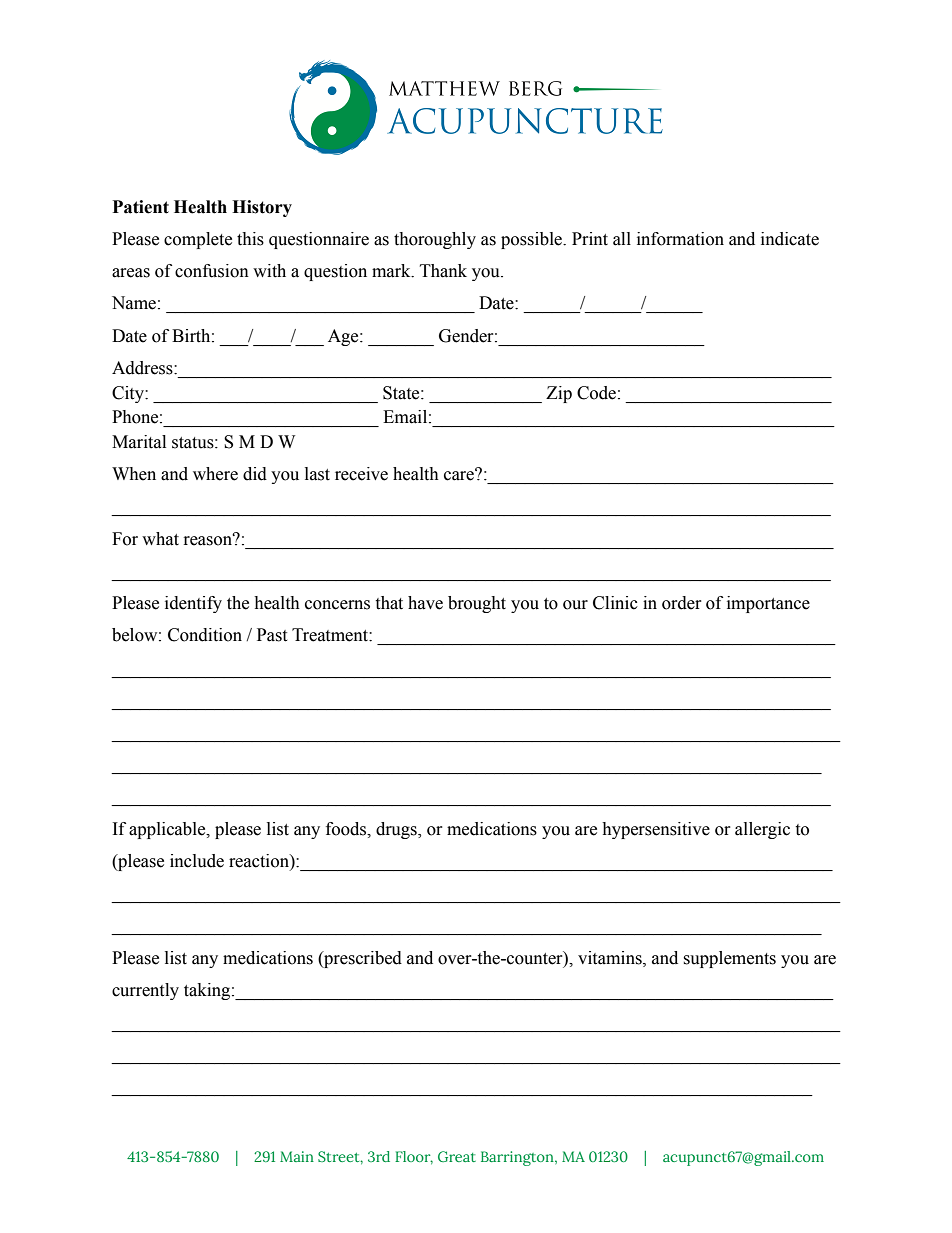 Image resolution: width=952 pixels, height=1233 pixels. Describe the element at coordinates (682, 603) in the screenshot. I see `order` at that location.
